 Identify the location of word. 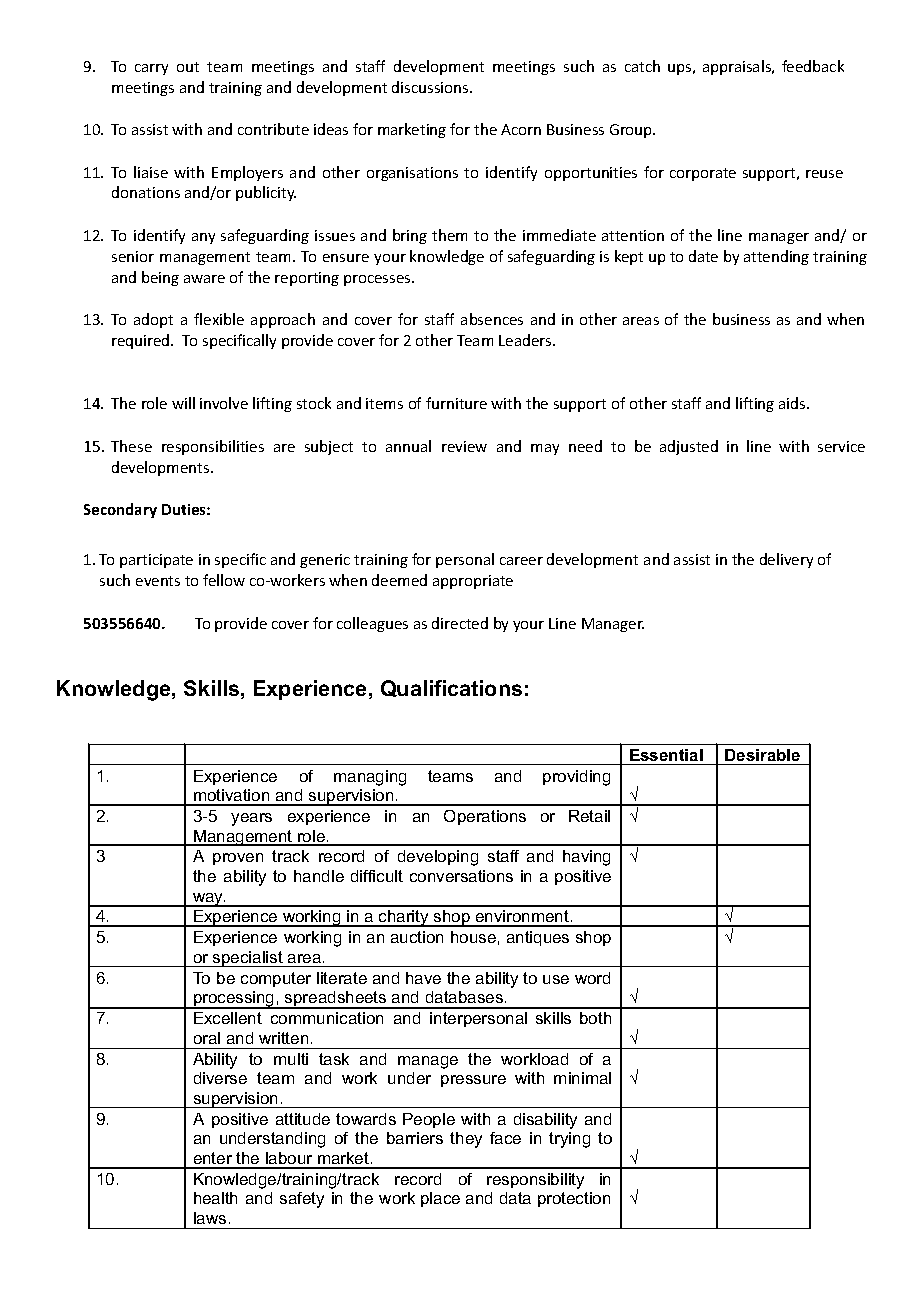
(592, 978).
